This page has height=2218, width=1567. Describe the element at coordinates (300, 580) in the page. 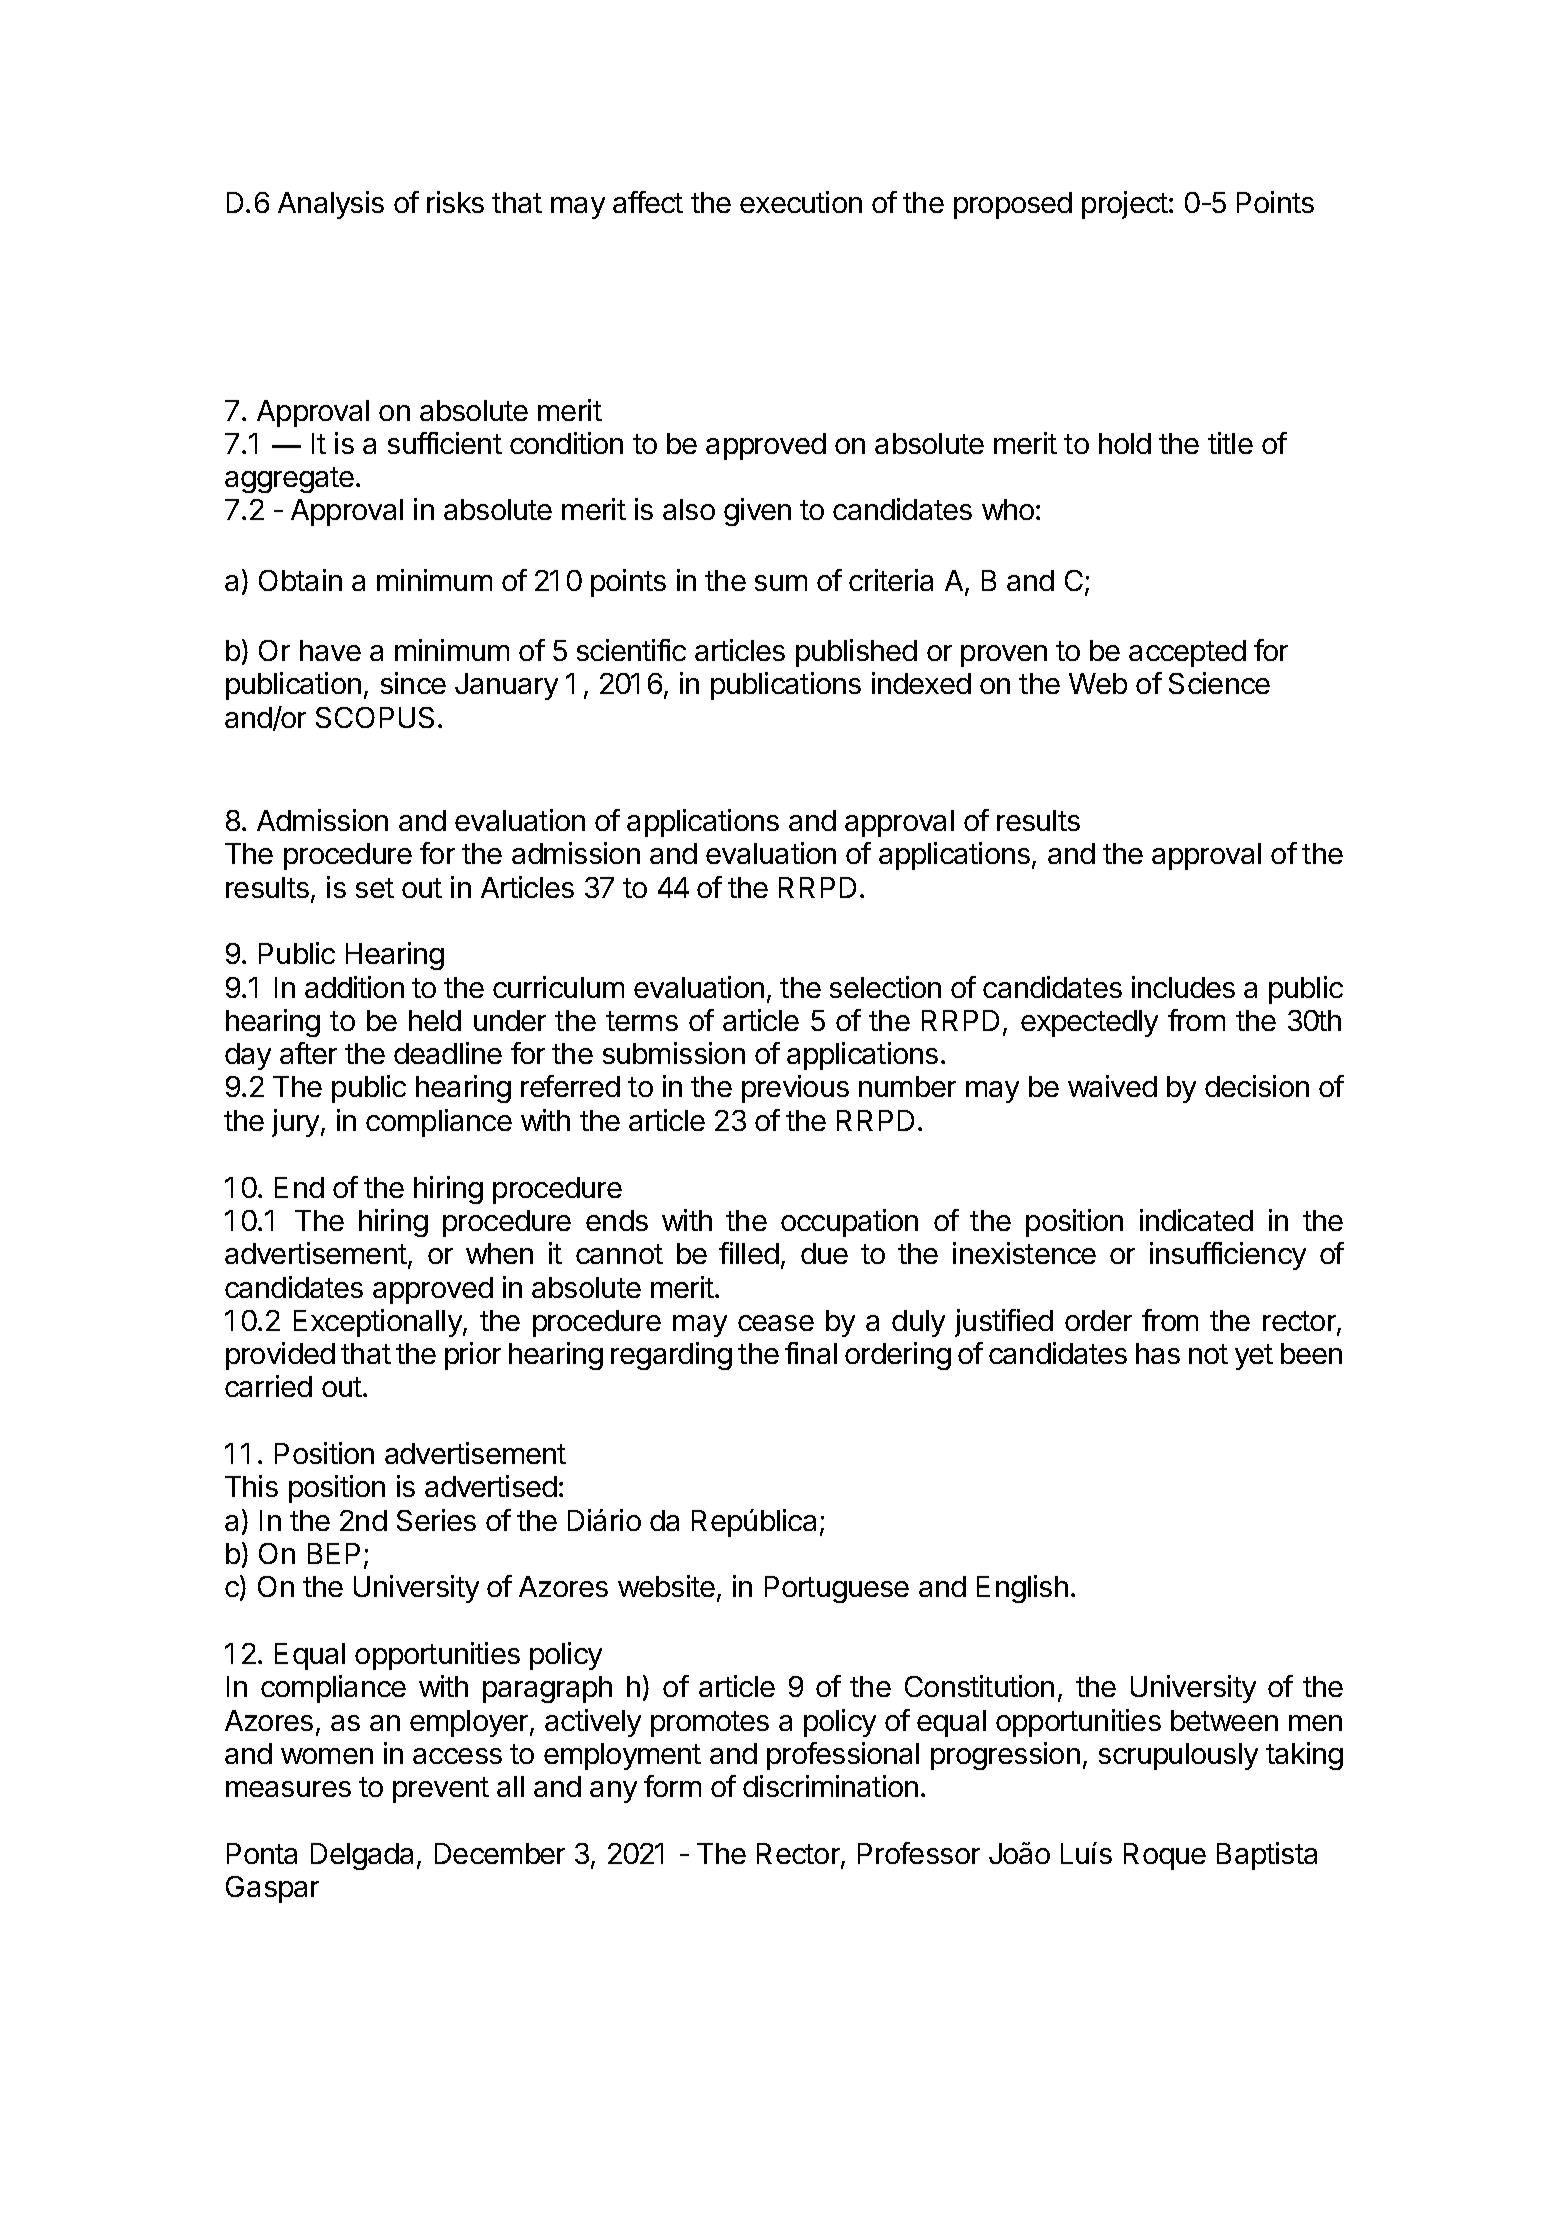

I see `Obtain` at that location.
